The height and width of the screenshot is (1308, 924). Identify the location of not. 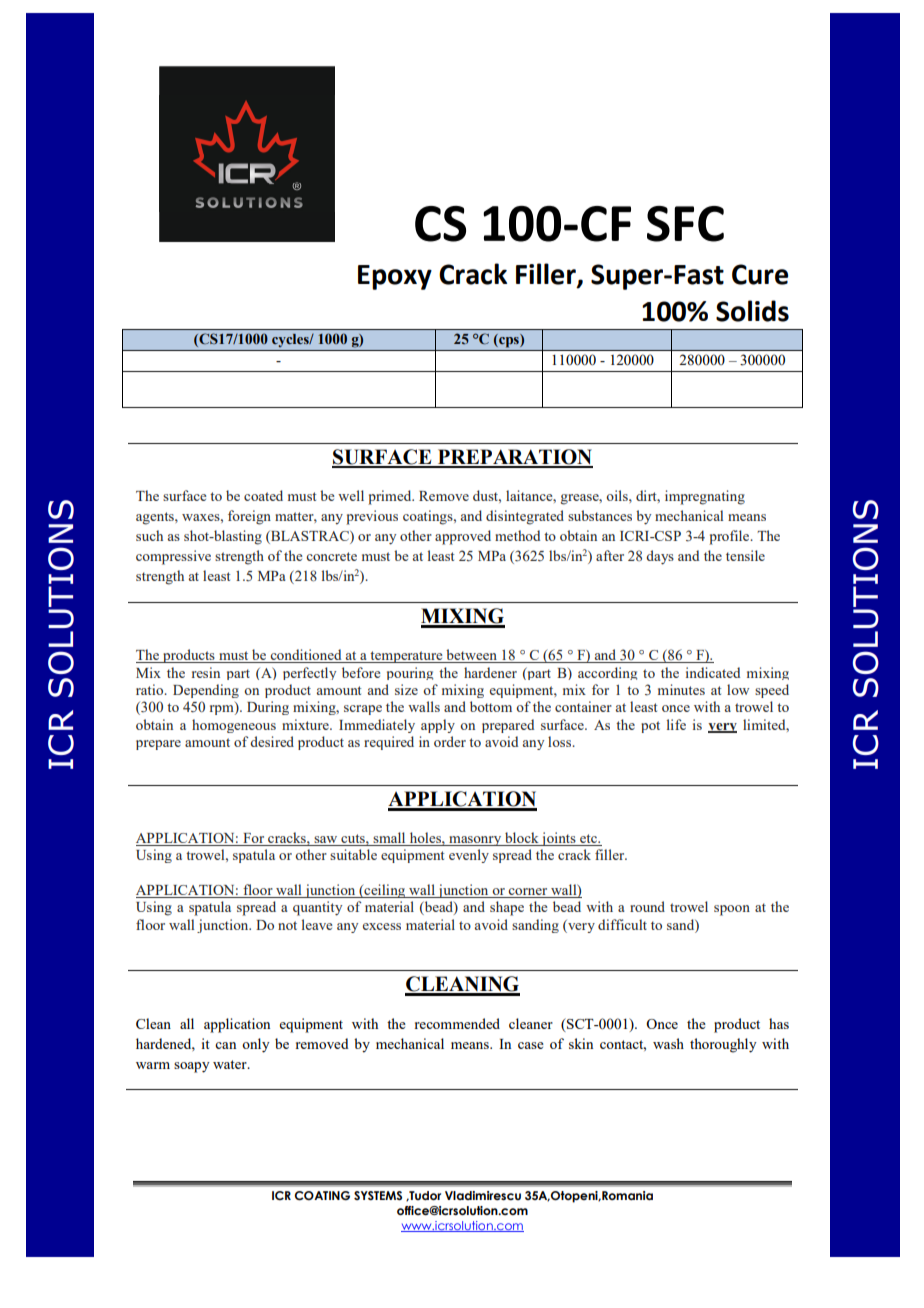
(287, 925).
